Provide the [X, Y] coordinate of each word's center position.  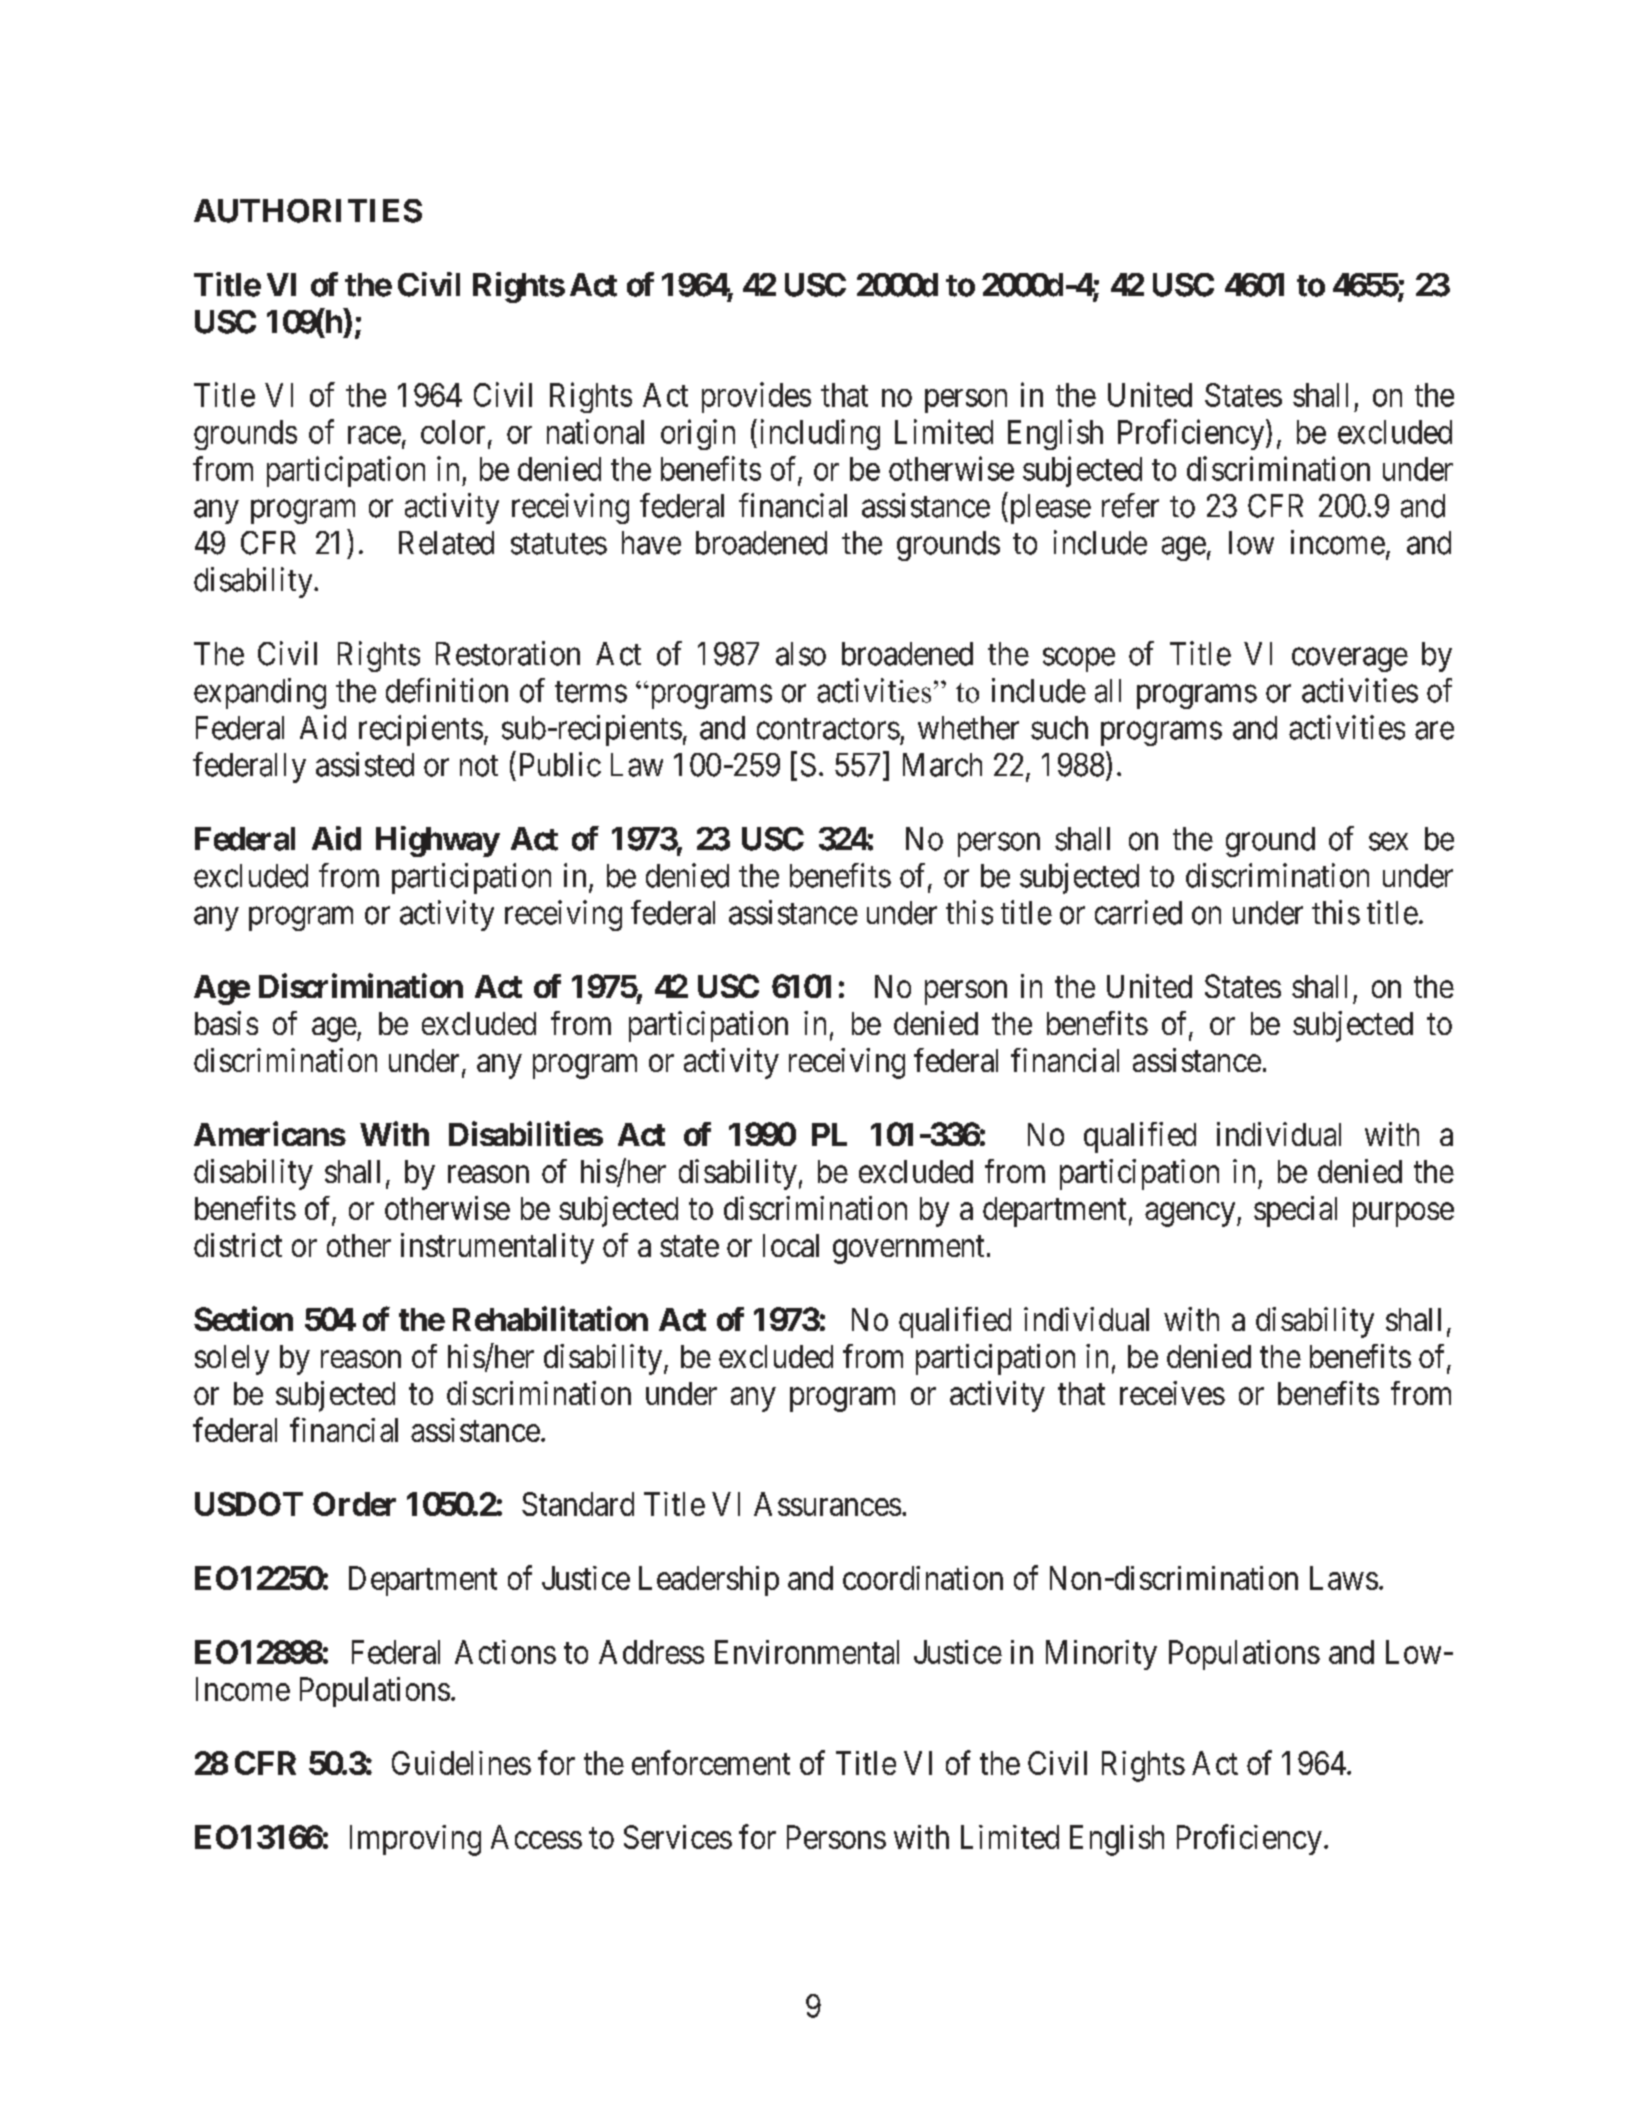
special [1295, 1211]
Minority [1101, 1655]
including [820, 434]
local [791, 1245]
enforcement [711, 1762]
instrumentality [497, 1248]
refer [1130, 505]
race [374, 435]
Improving [415, 1840]
